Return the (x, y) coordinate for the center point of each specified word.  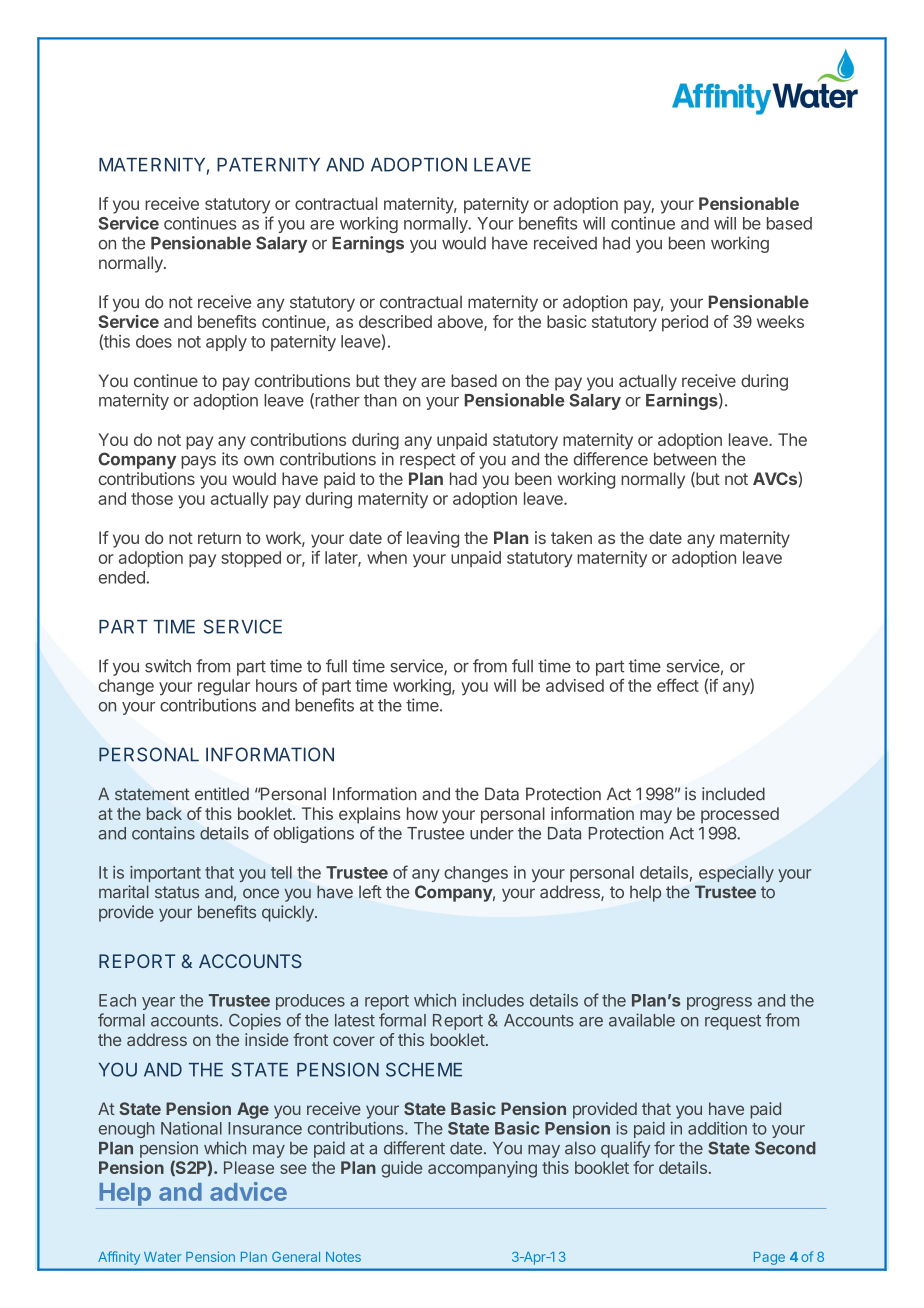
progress (719, 1003)
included (733, 794)
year (158, 1003)
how (422, 813)
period (685, 323)
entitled (222, 794)
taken (571, 537)
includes (493, 1000)
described (395, 321)
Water (162, 1257)
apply (226, 343)
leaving (433, 539)
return (219, 538)
